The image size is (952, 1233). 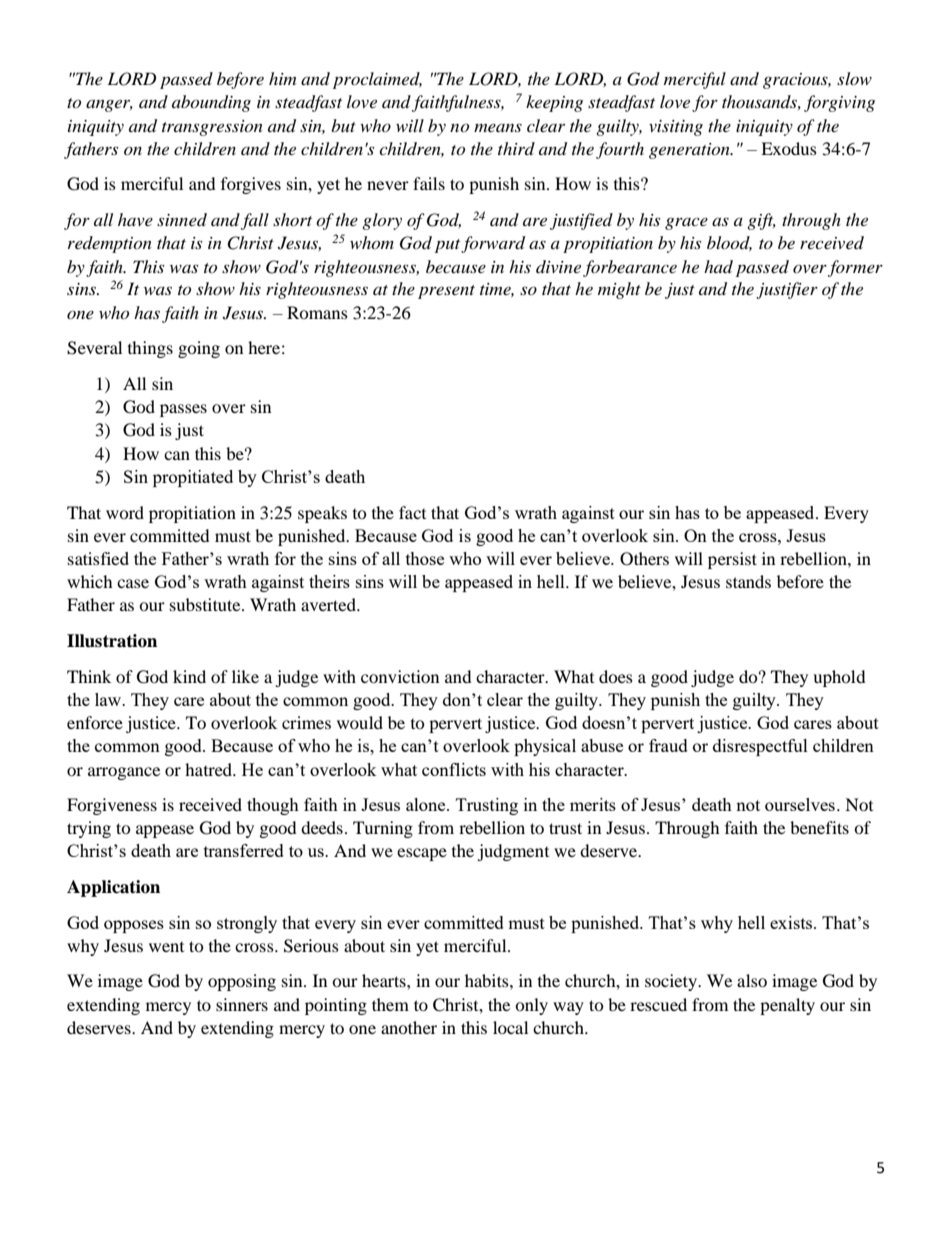 What do you see at coordinates (400, 676) in the screenshot?
I see `conviction` at bounding box center [400, 676].
